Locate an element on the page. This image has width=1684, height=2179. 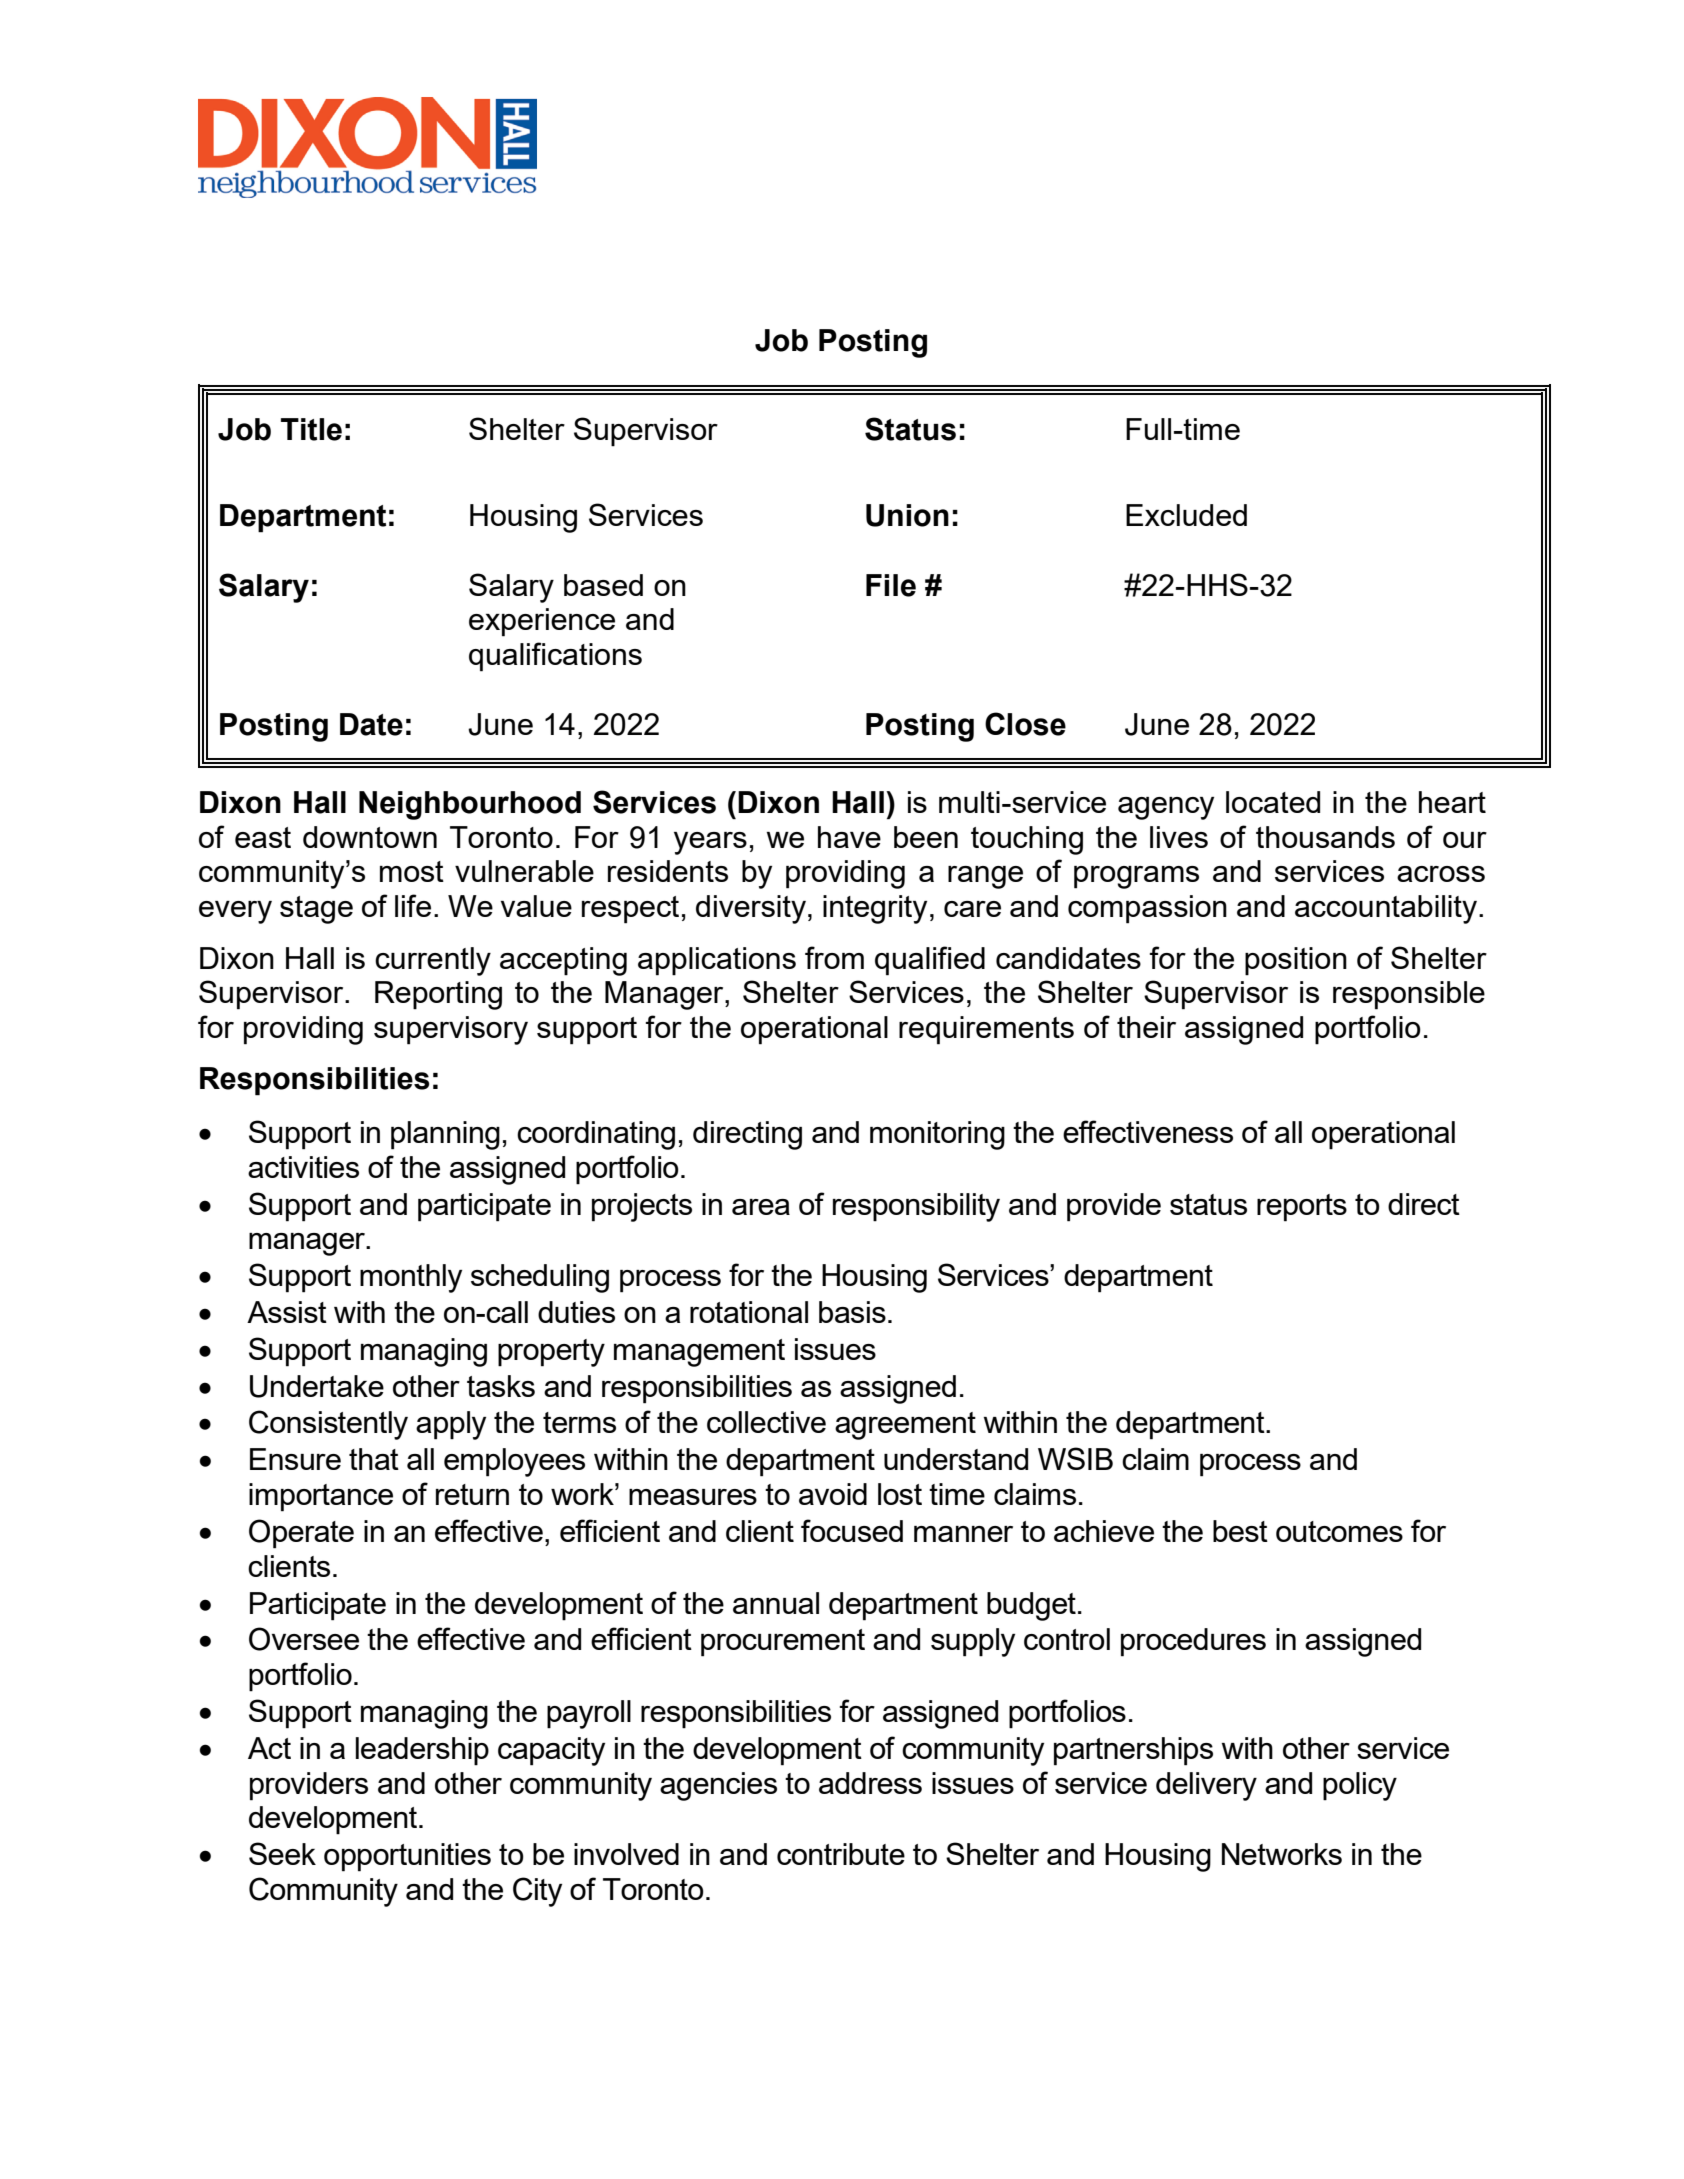
position is located at coordinates (1296, 961).
